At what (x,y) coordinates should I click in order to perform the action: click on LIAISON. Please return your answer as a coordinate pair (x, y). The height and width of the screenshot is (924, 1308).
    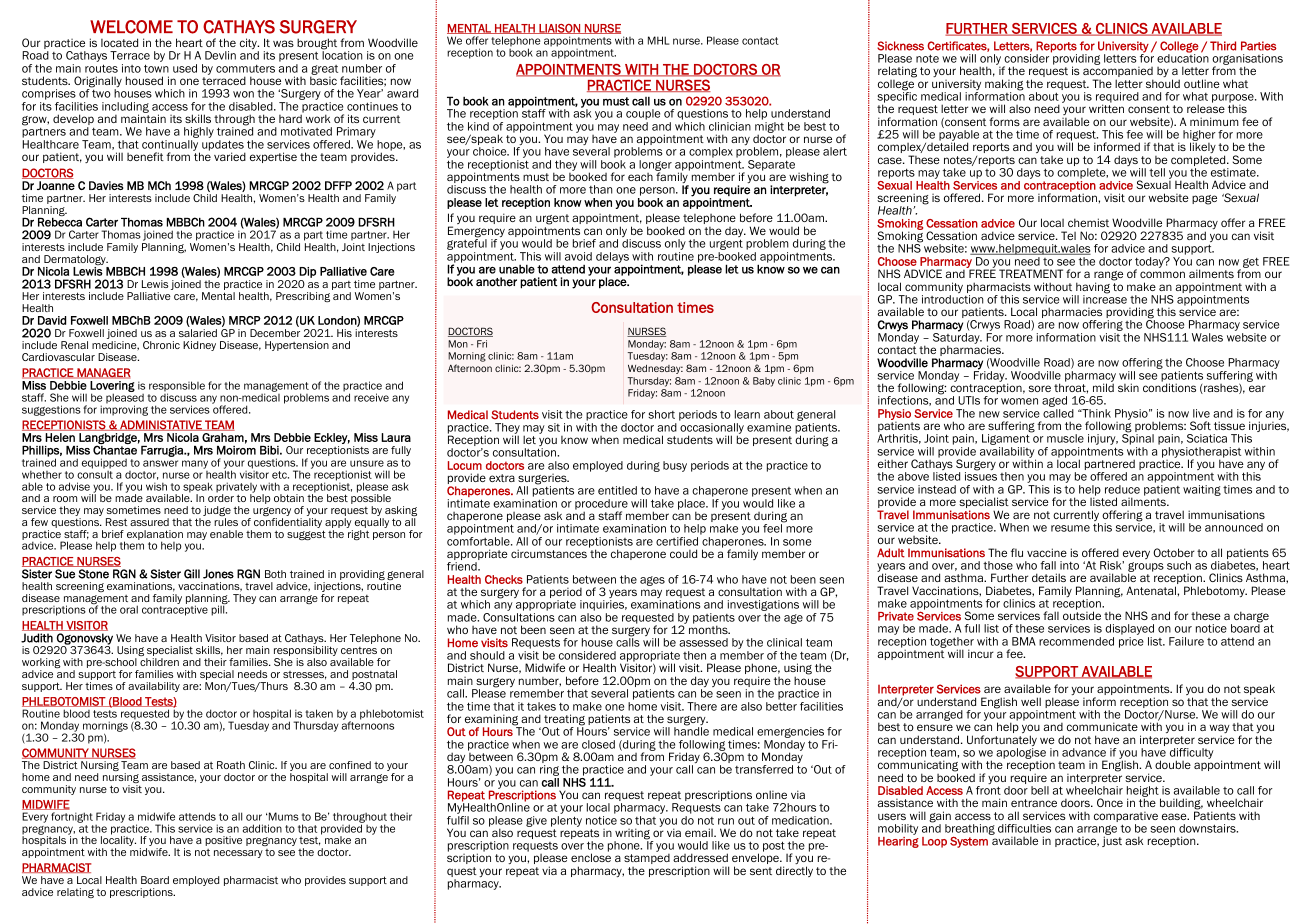
    Looking at the image, I should click on (559, 29).
